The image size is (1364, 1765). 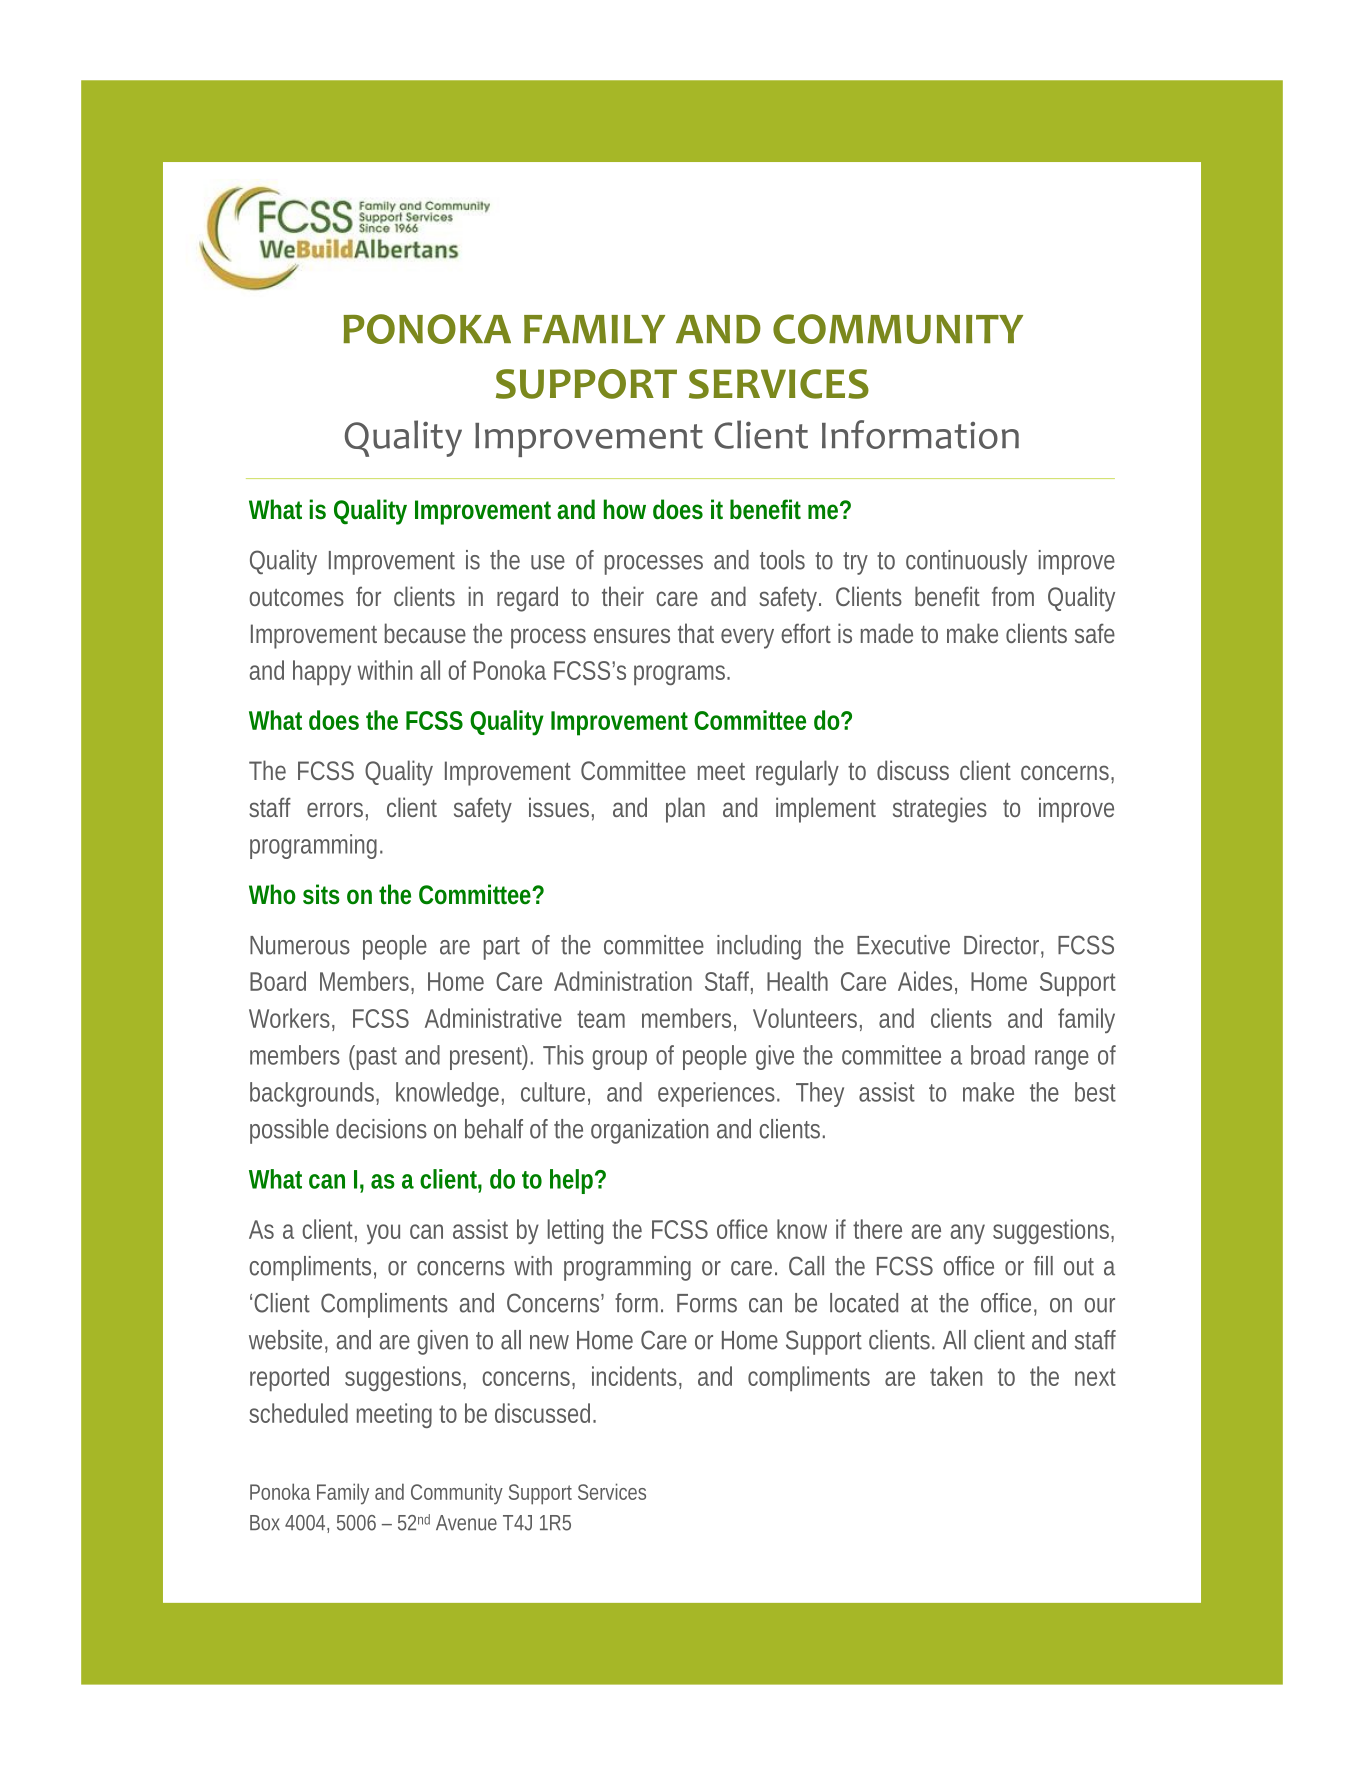 I want to click on their, so click(x=623, y=596).
